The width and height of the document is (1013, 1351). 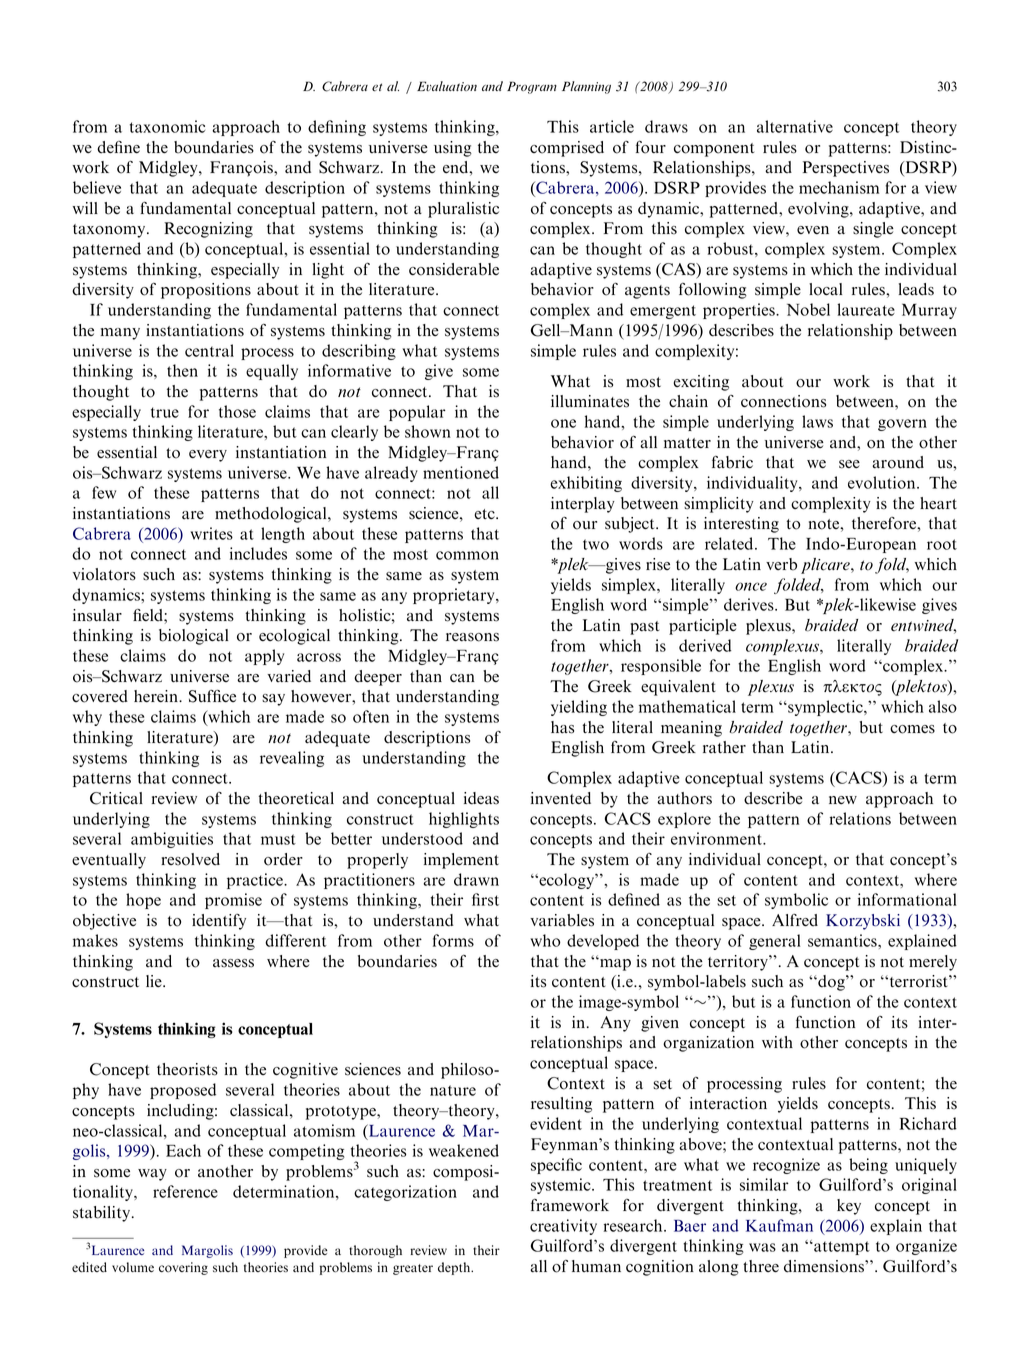 I want to click on attempt, so click(x=841, y=1248).
